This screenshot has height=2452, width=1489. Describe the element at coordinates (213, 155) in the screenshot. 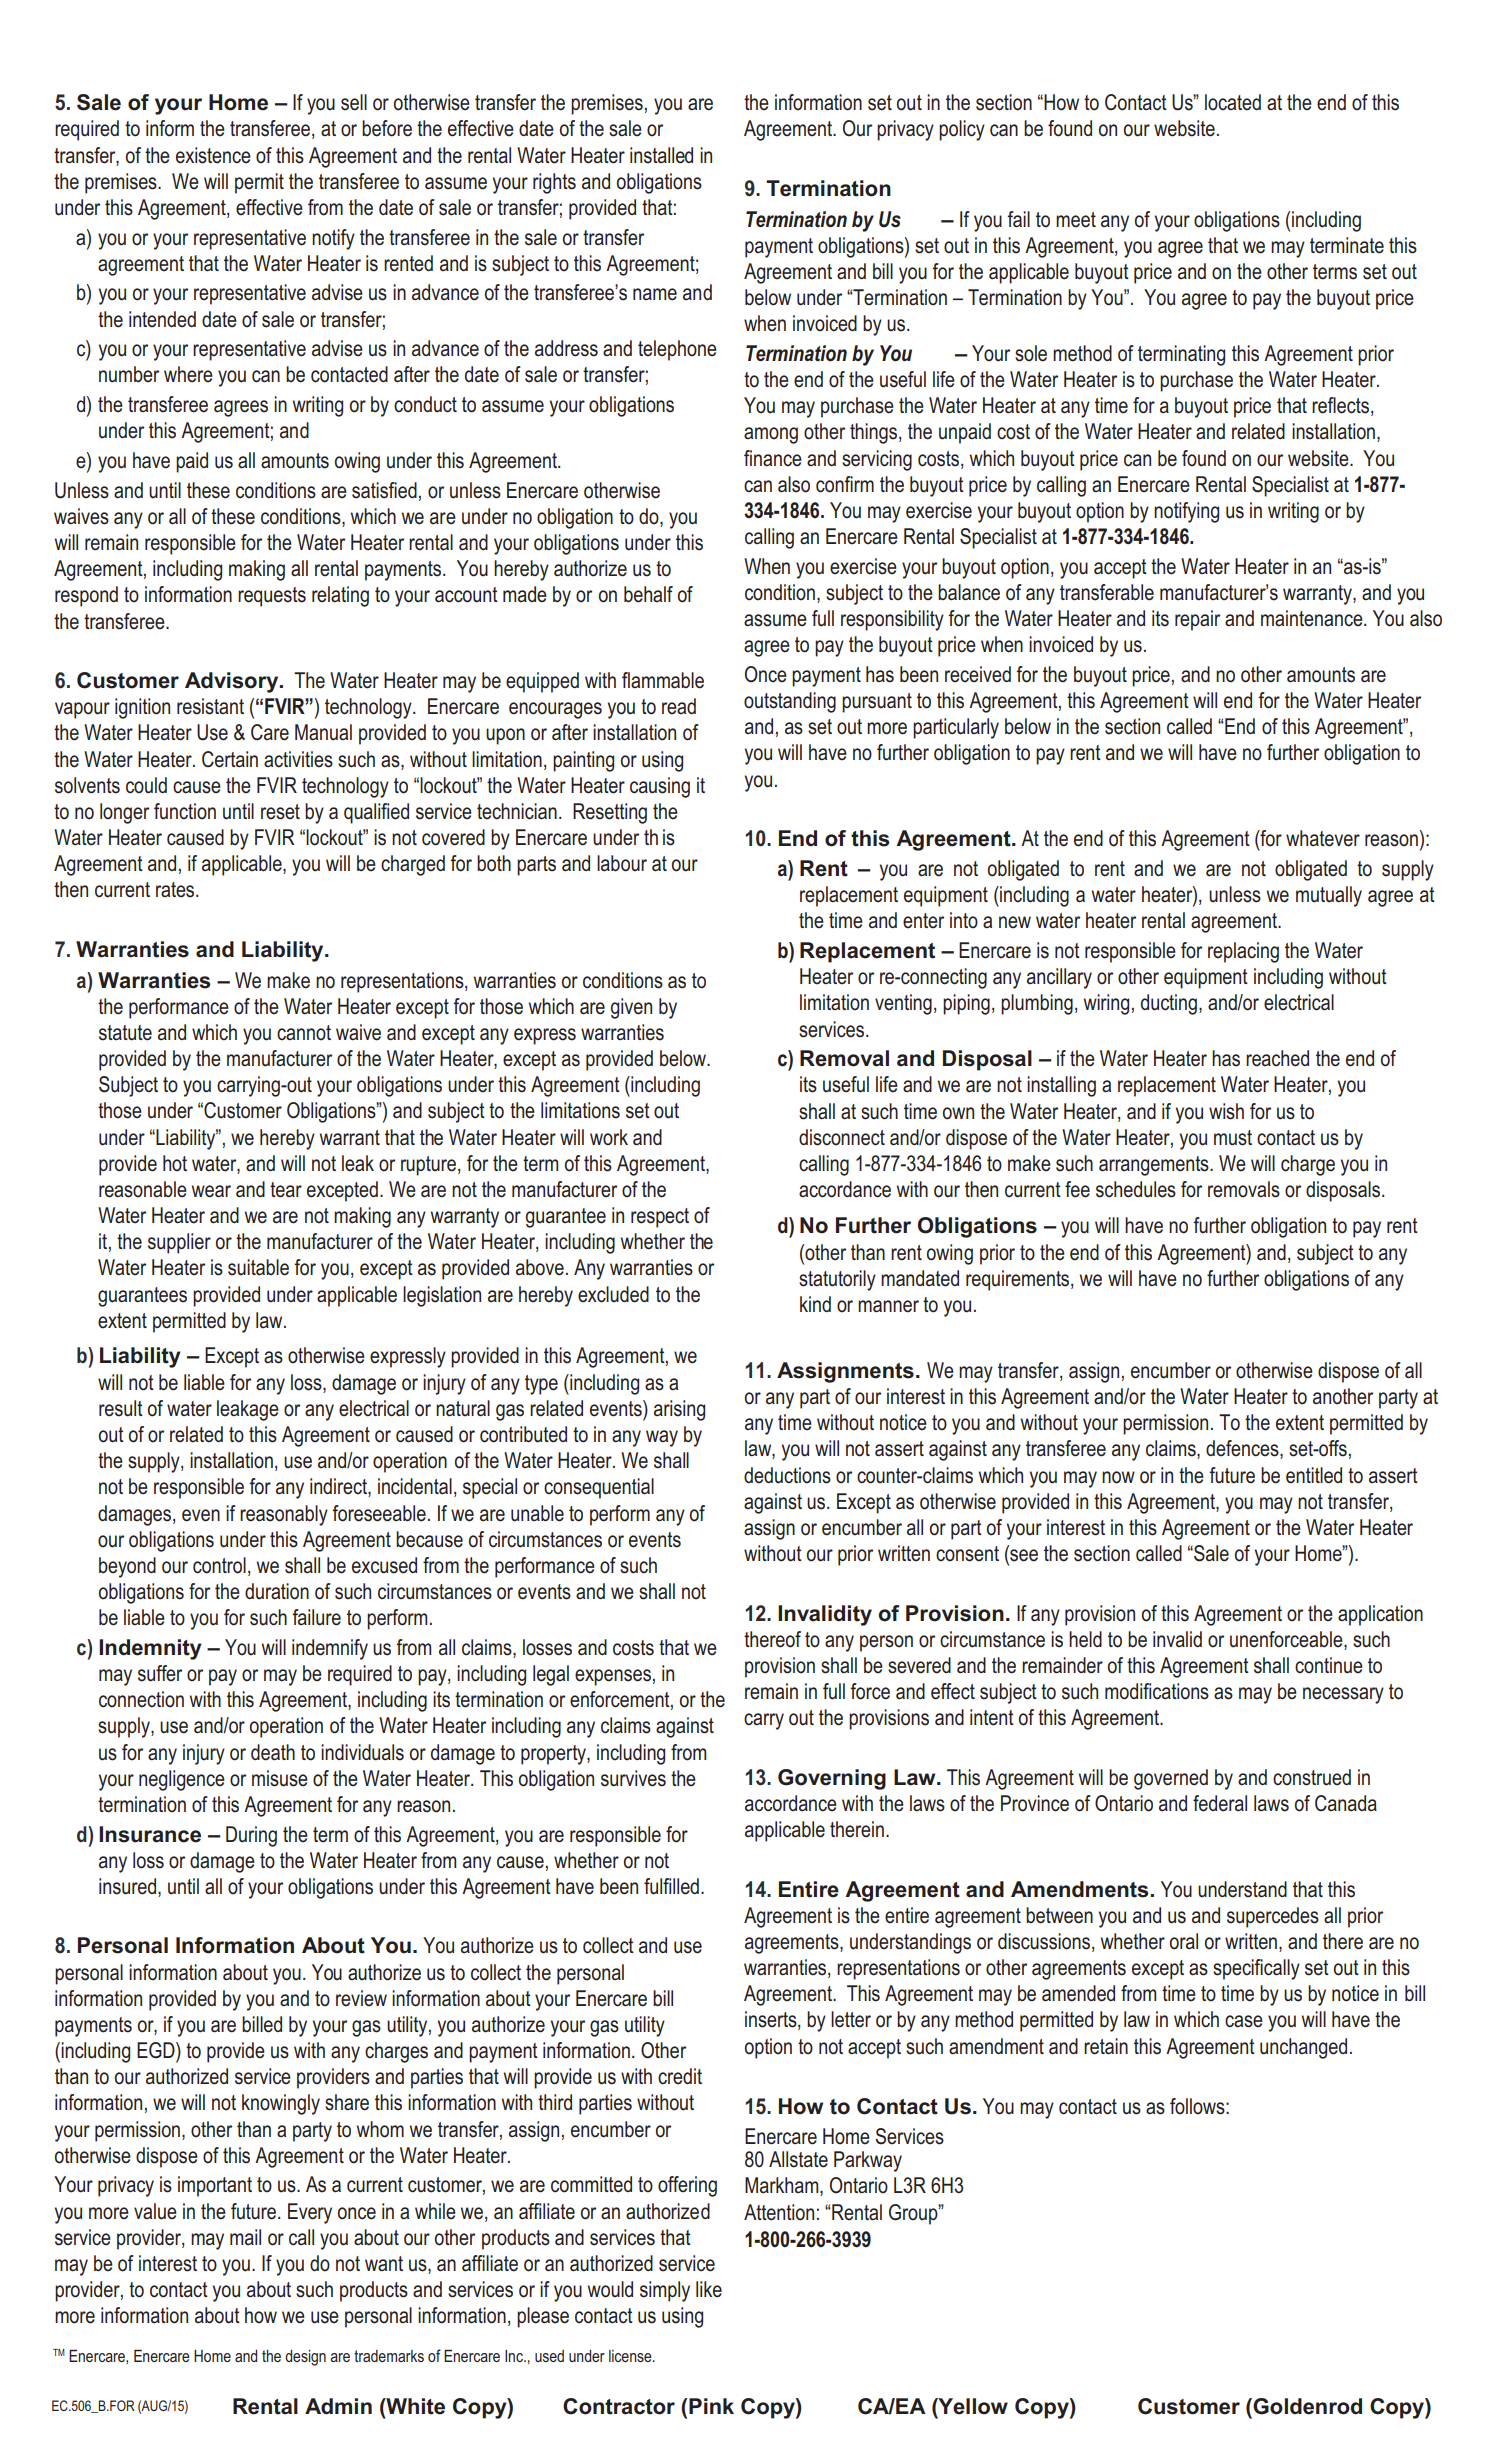

I see `existence` at that location.
